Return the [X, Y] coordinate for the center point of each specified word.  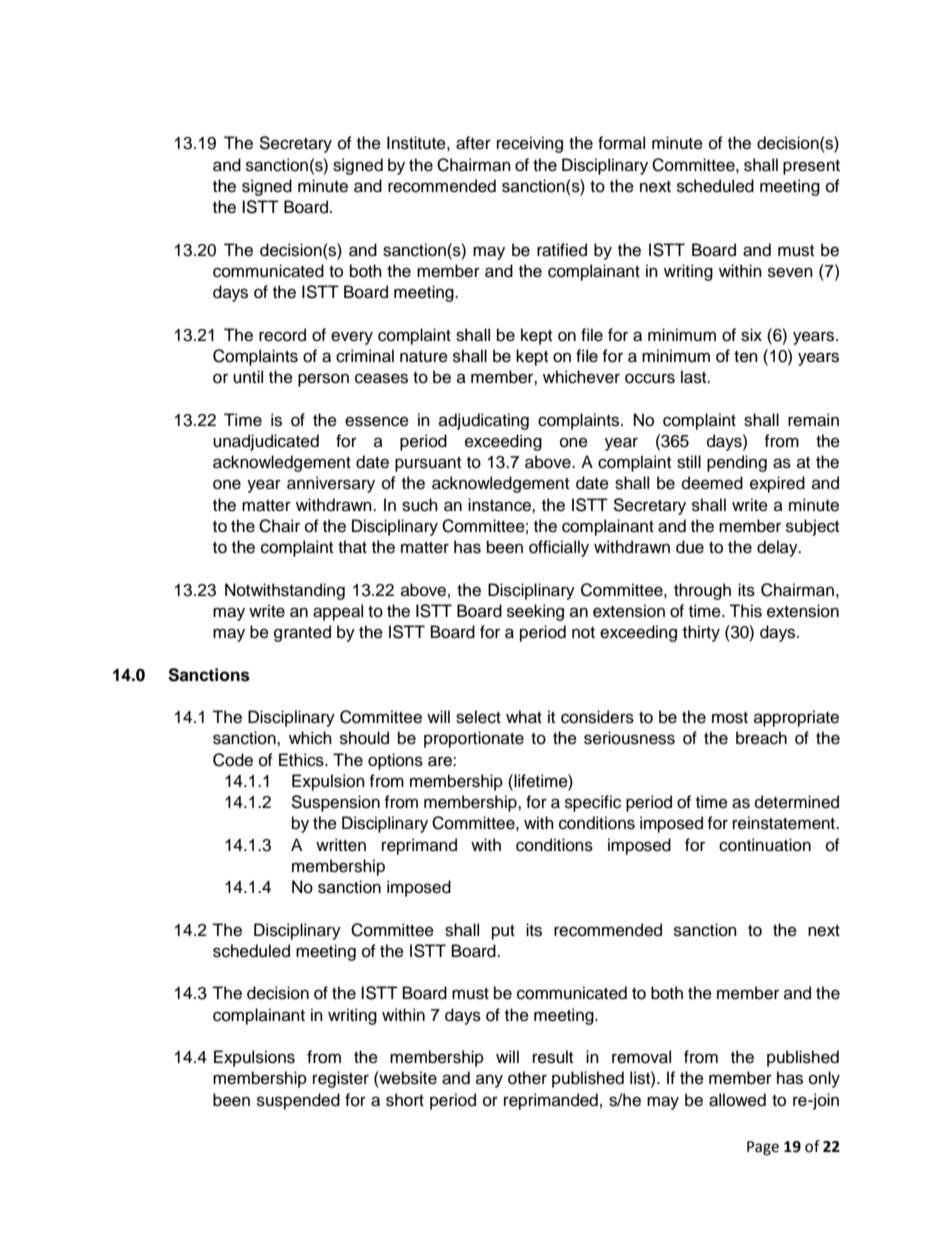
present [811, 167]
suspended [298, 1101]
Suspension [335, 803]
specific [593, 803]
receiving [530, 144]
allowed [737, 1100]
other [527, 1078]
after [473, 143]
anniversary [331, 484]
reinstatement [785, 823]
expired [777, 484]
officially [559, 548]
